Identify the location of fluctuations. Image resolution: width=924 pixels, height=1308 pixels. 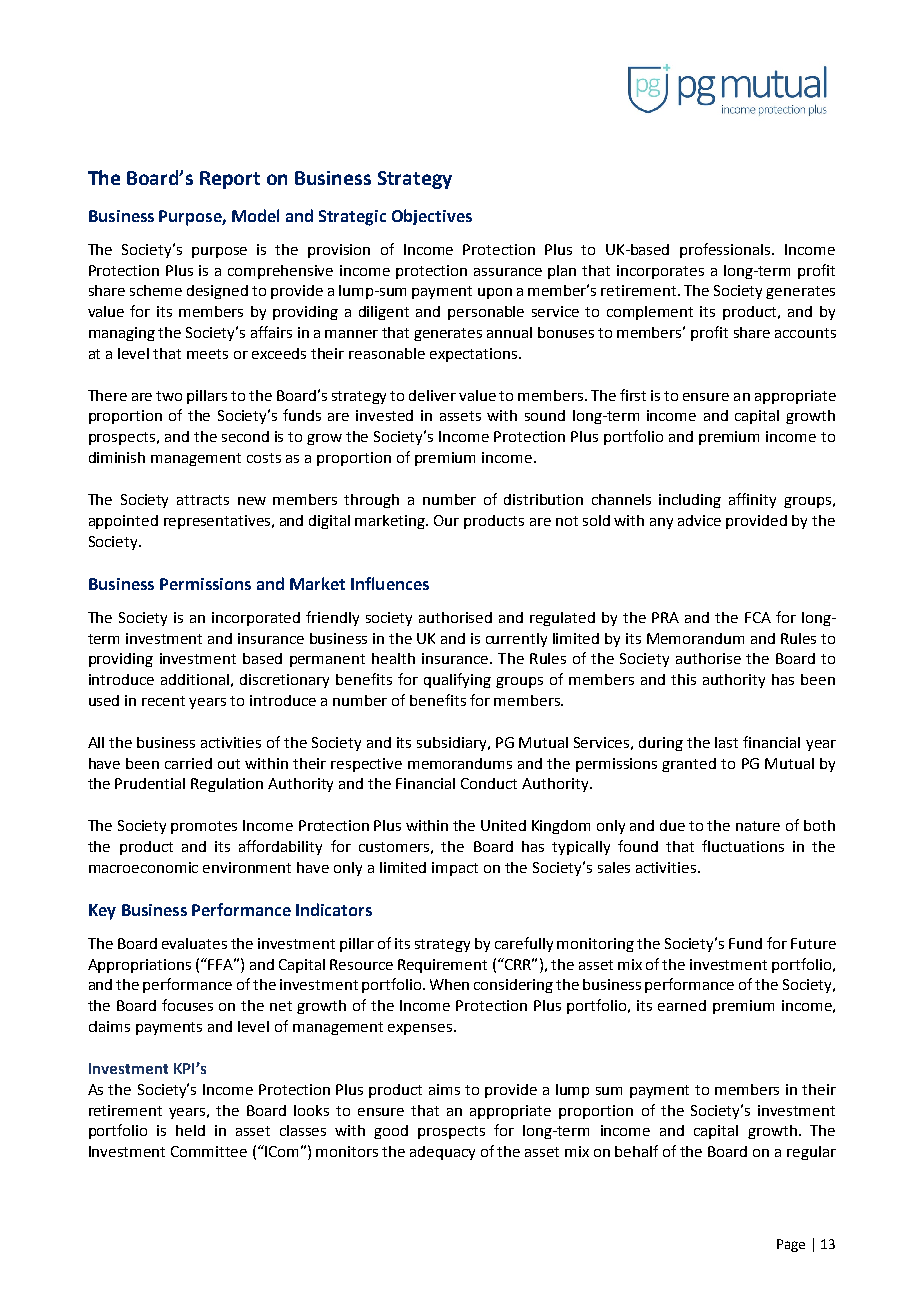
(743, 846).
